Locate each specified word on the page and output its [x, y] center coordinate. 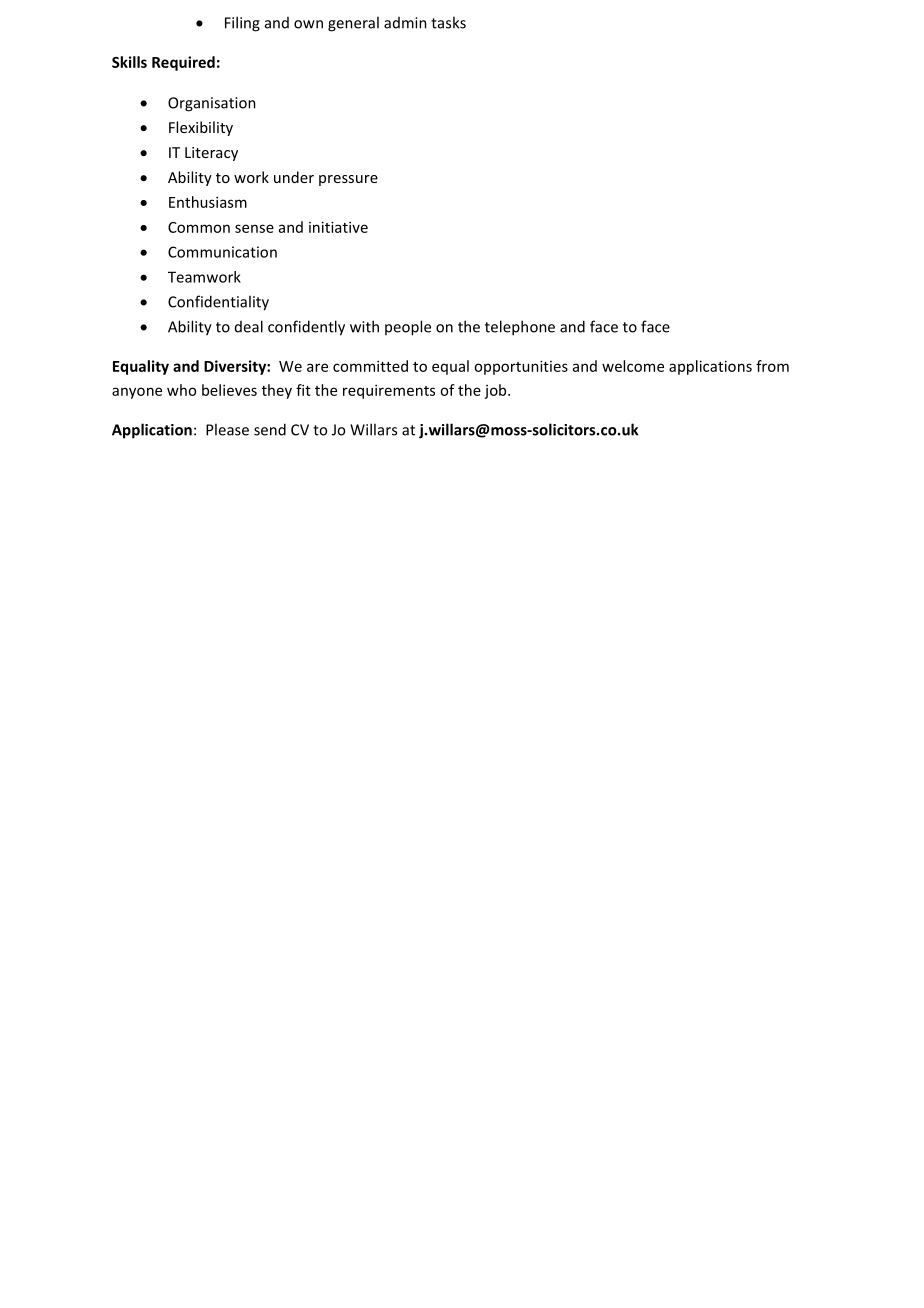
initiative [338, 227]
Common [199, 227]
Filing [242, 24]
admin [405, 23]
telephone [520, 328]
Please [227, 429]
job [496, 391]
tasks [448, 22]
